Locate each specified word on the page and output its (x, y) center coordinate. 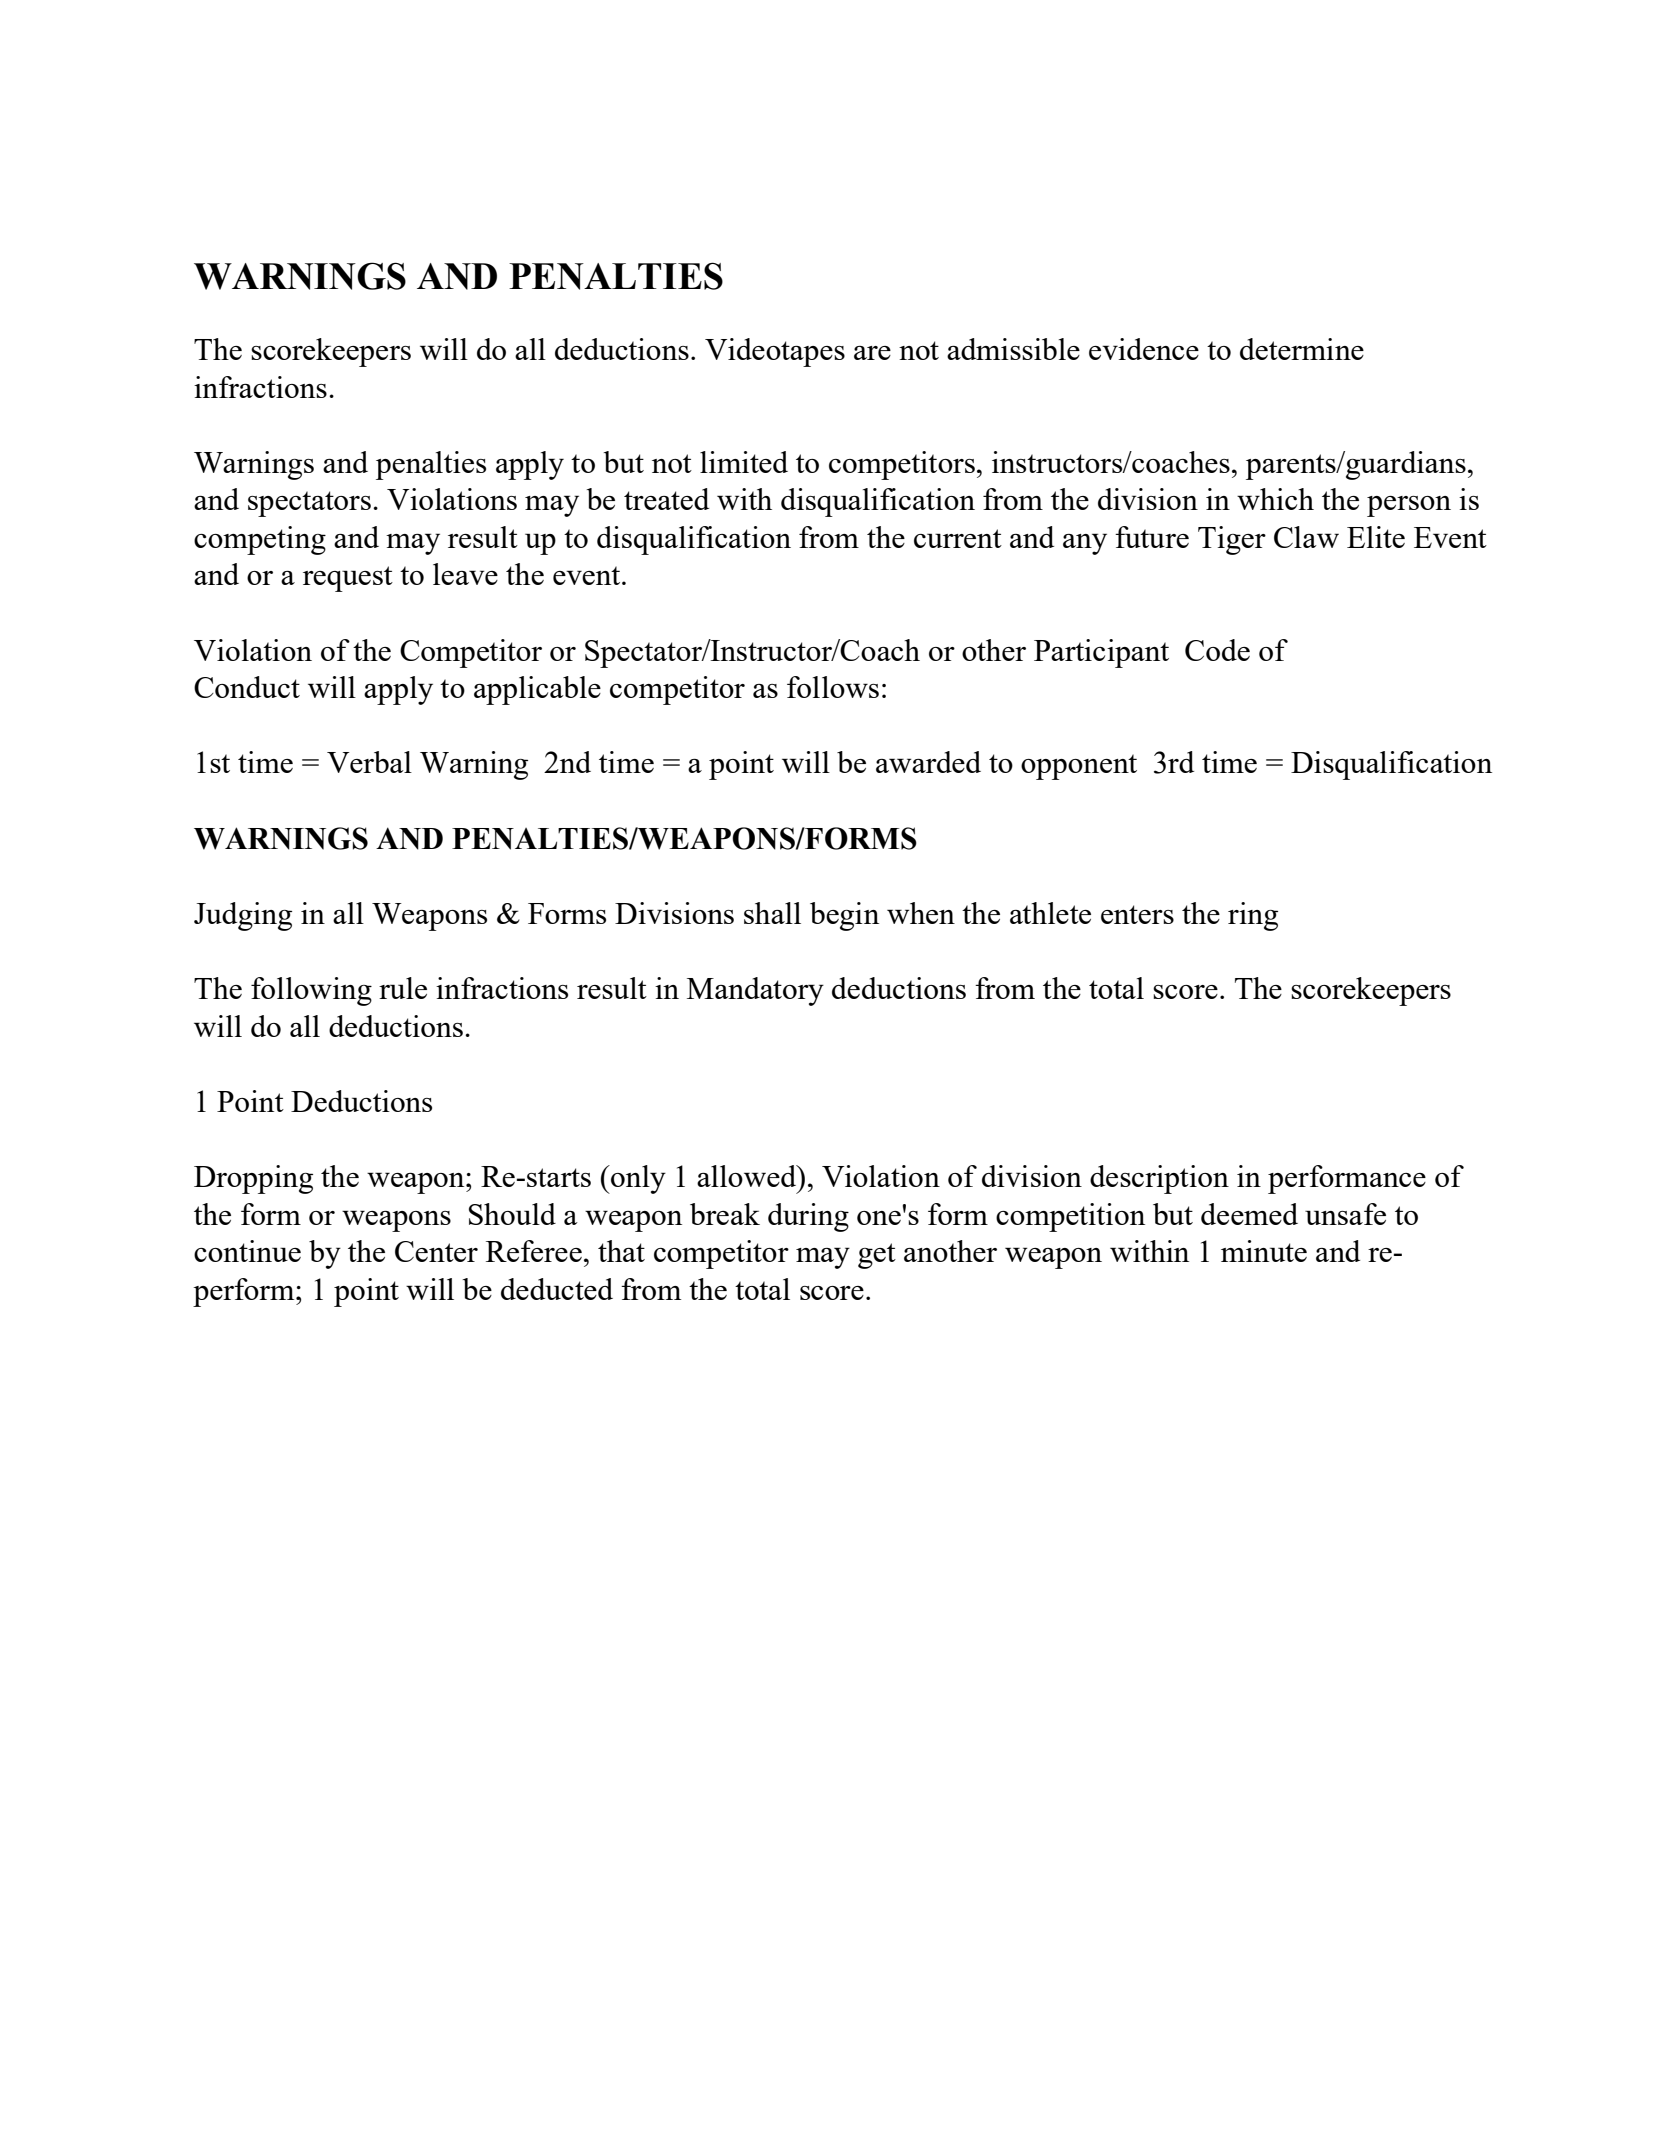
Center (436, 1251)
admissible (1013, 349)
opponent (1079, 767)
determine (1302, 349)
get (877, 1256)
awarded (928, 762)
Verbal (369, 762)
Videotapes (775, 352)
